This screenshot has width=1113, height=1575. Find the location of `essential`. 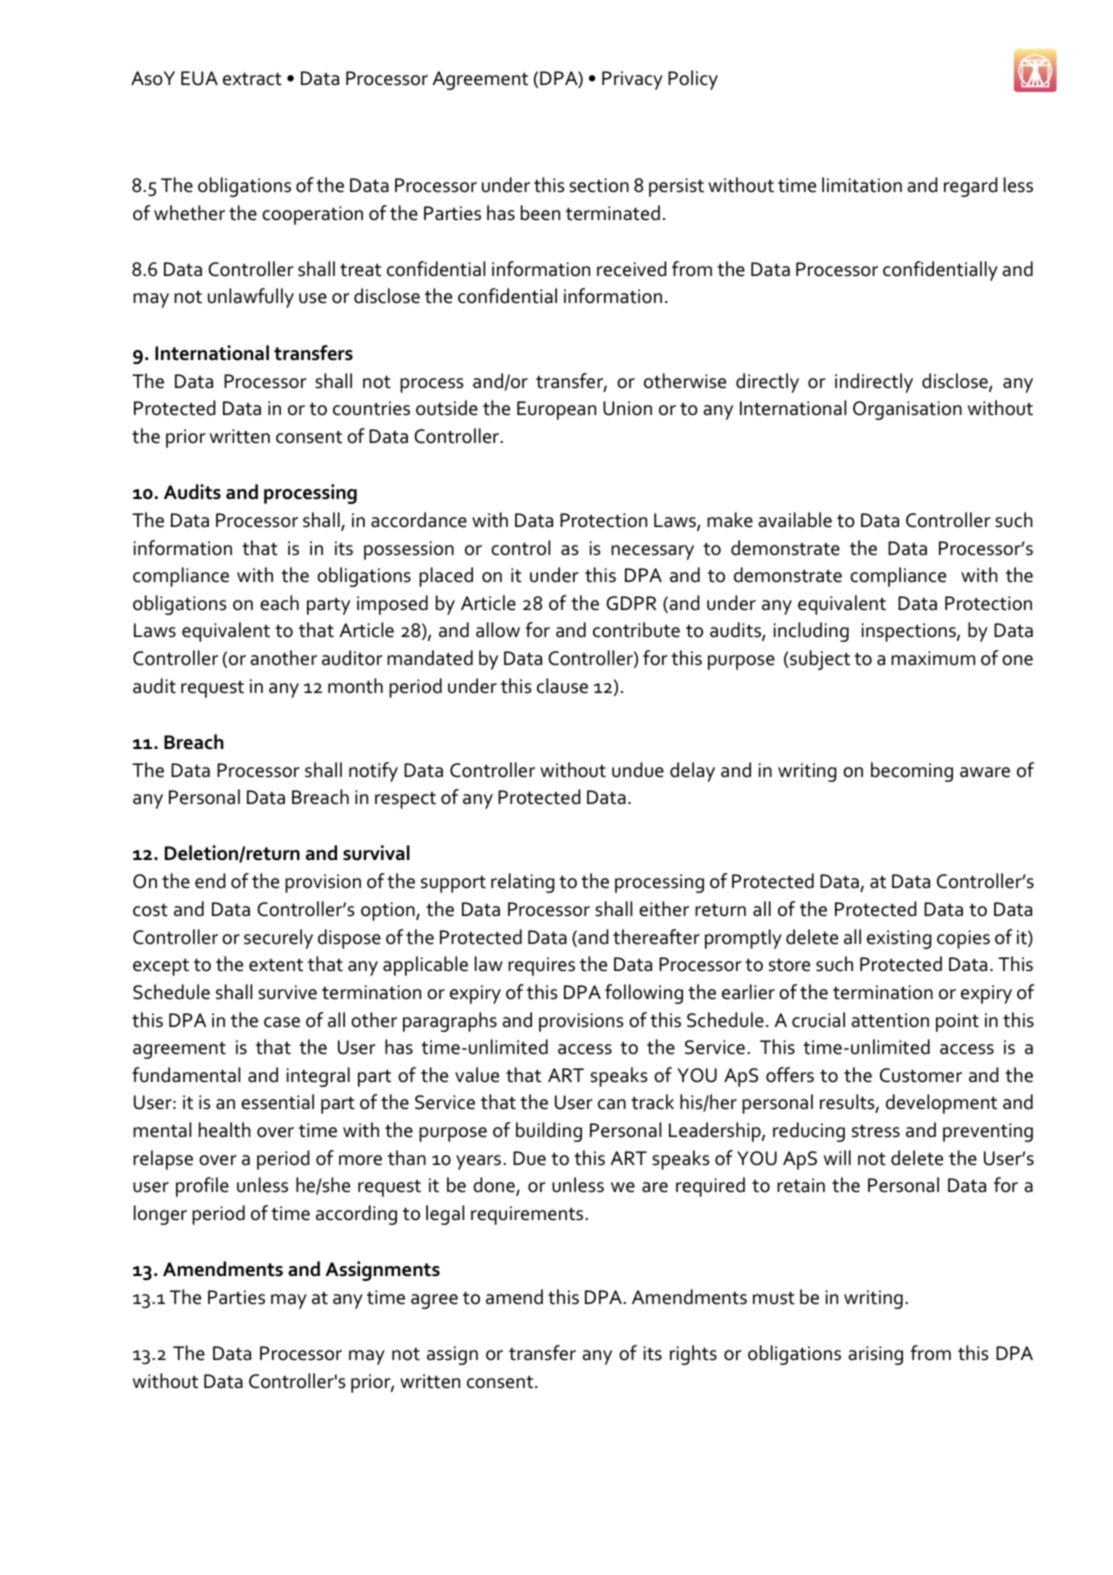

essential is located at coordinates (277, 1102).
